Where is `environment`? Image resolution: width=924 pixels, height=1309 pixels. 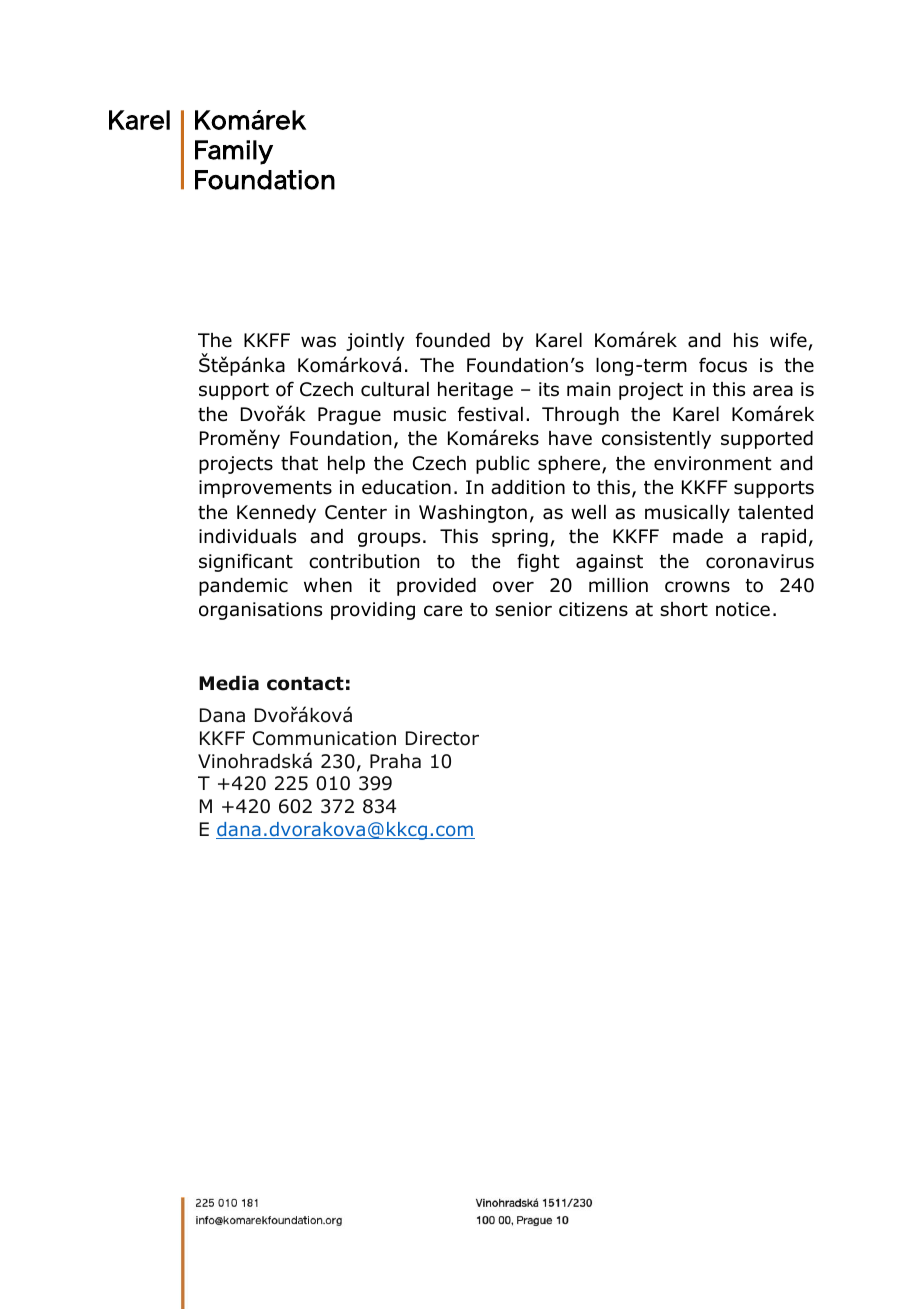
environment is located at coordinates (713, 463).
